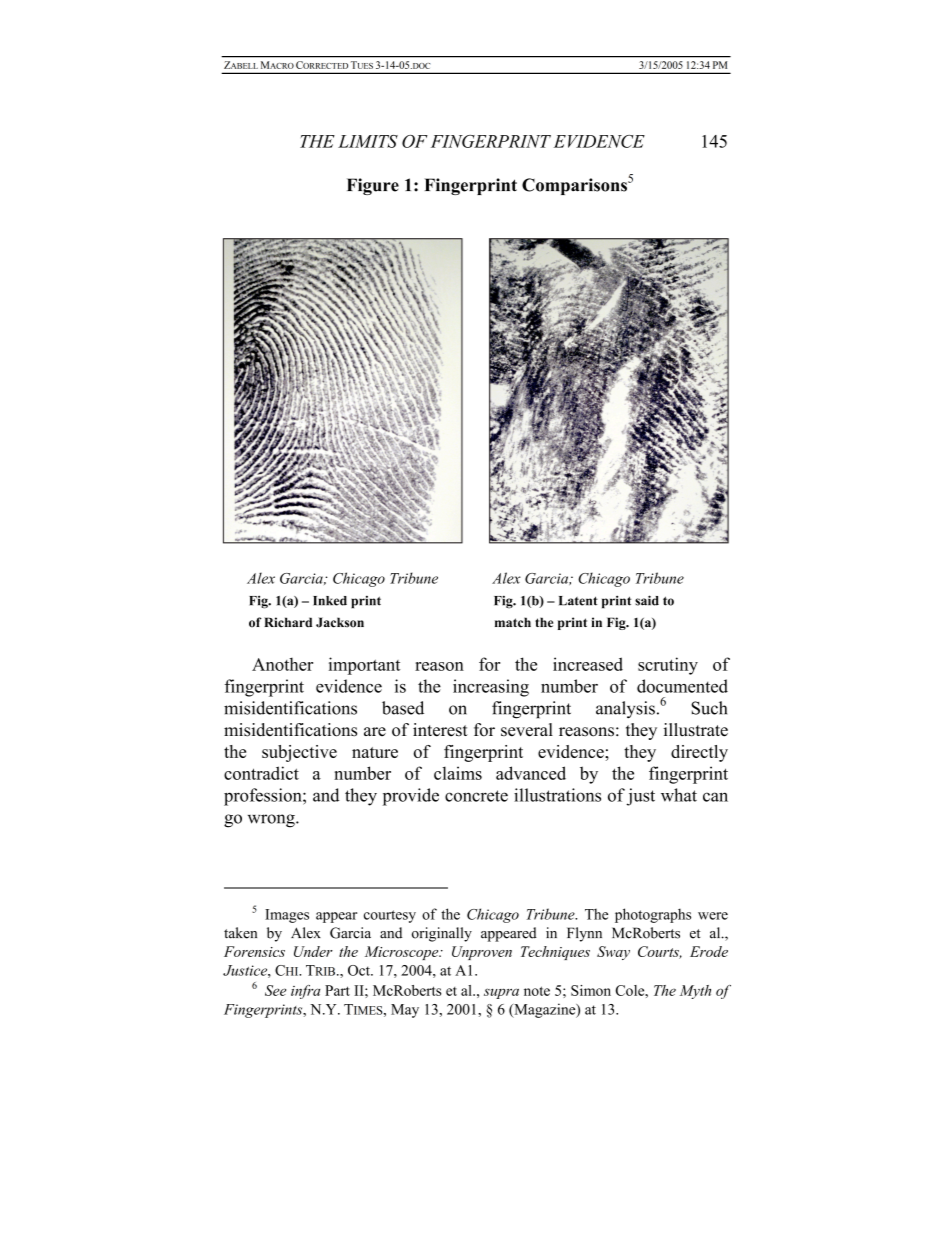  What do you see at coordinates (288, 622) in the screenshot?
I see `Richard` at bounding box center [288, 622].
